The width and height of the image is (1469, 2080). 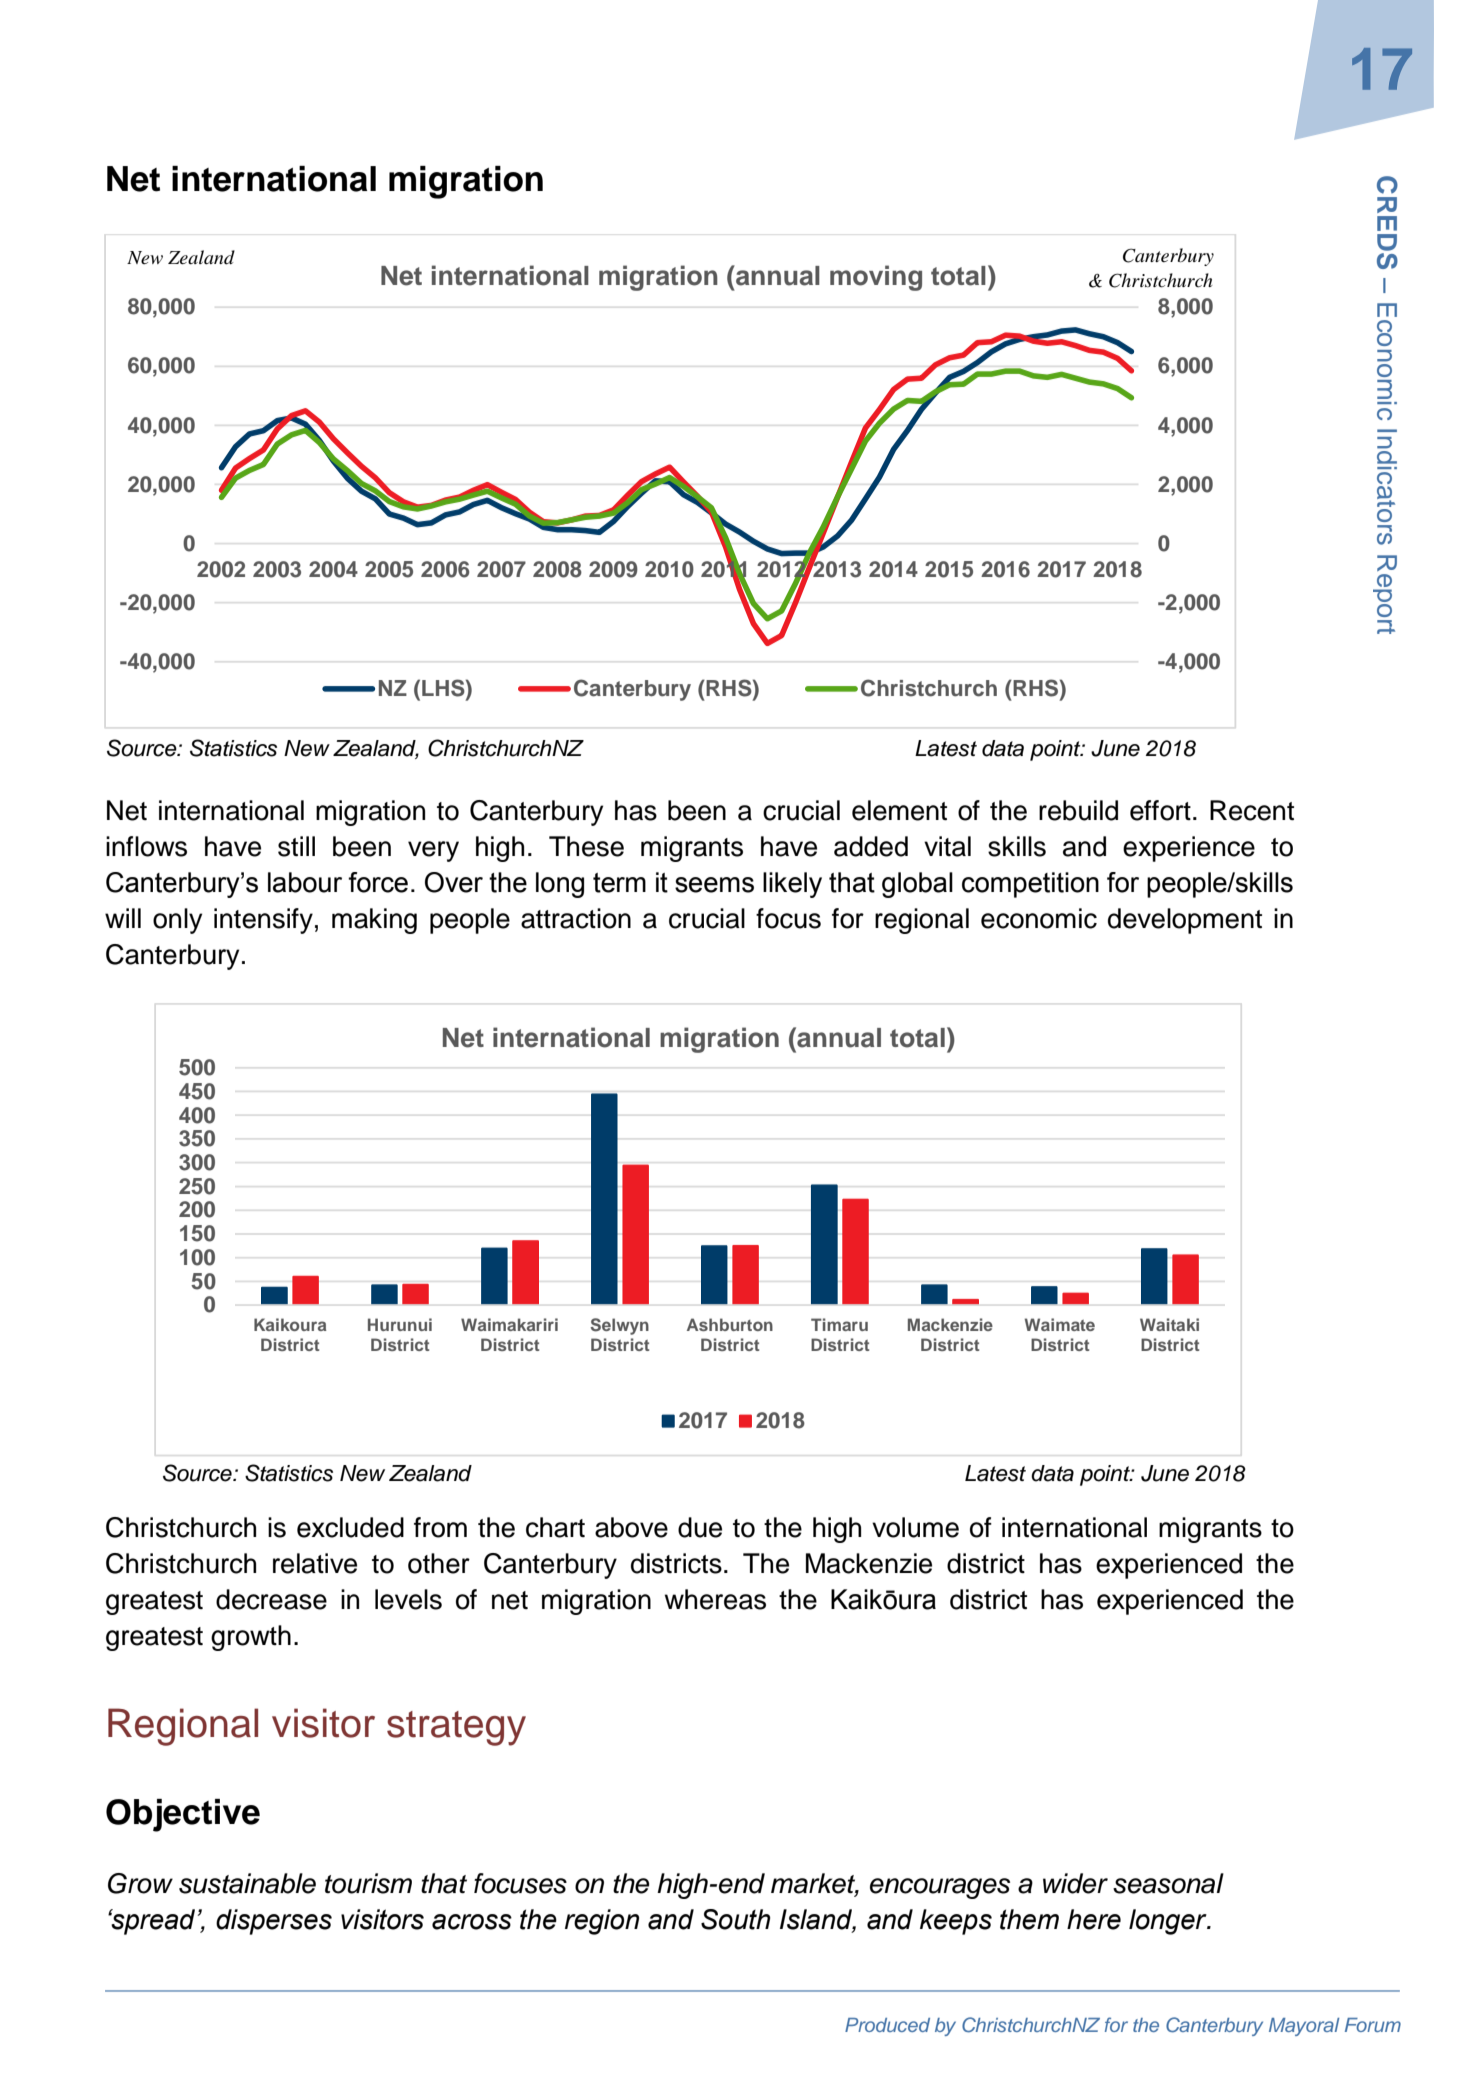 What do you see at coordinates (876, 278) in the image?
I see `moving` at bounding box center [876, 278].
